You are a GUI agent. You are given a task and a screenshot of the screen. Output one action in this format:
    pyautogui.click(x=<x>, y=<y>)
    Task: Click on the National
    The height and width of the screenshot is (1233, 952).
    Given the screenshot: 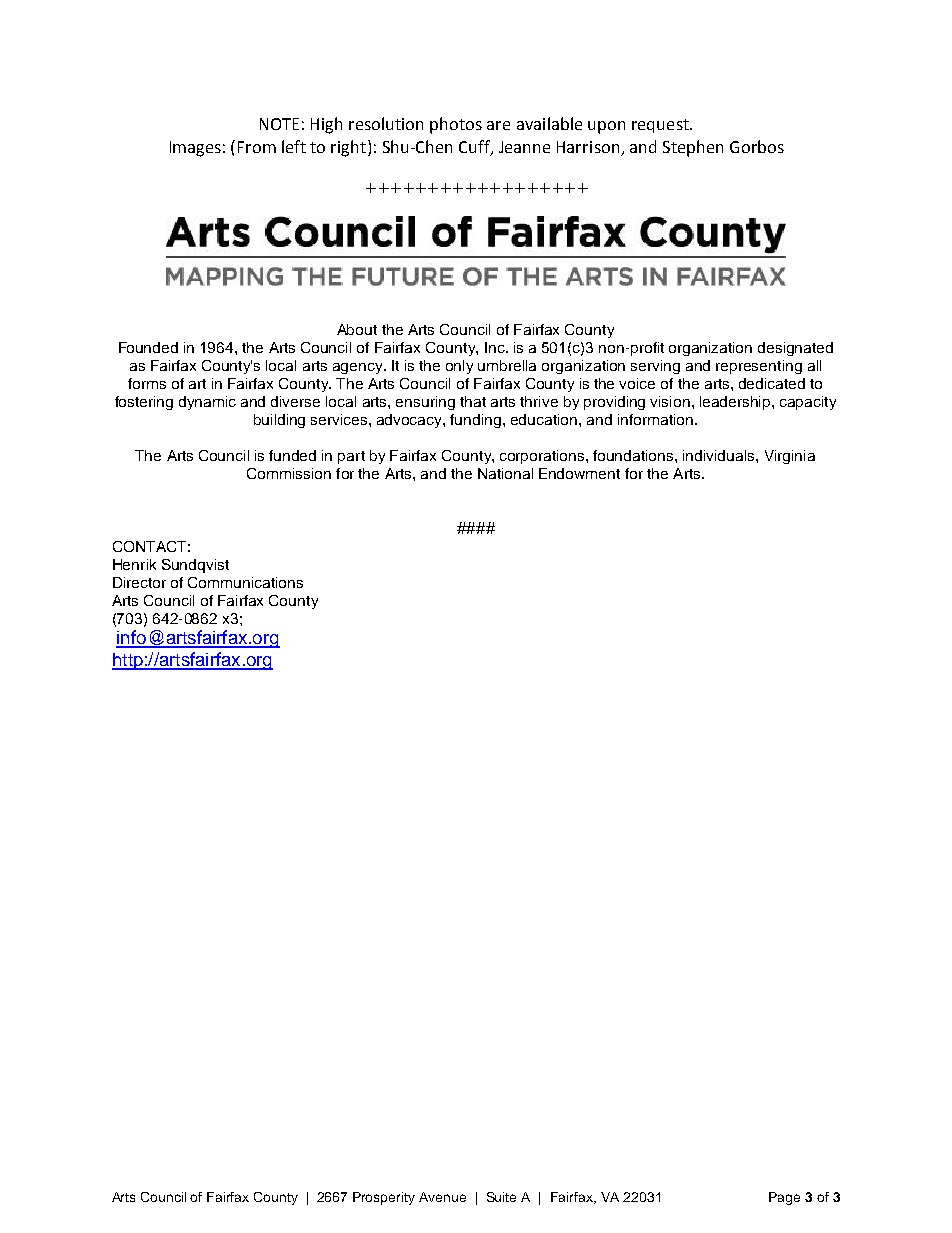 What is the action you would take?
    pyautogui.click(x=505, y=473)
